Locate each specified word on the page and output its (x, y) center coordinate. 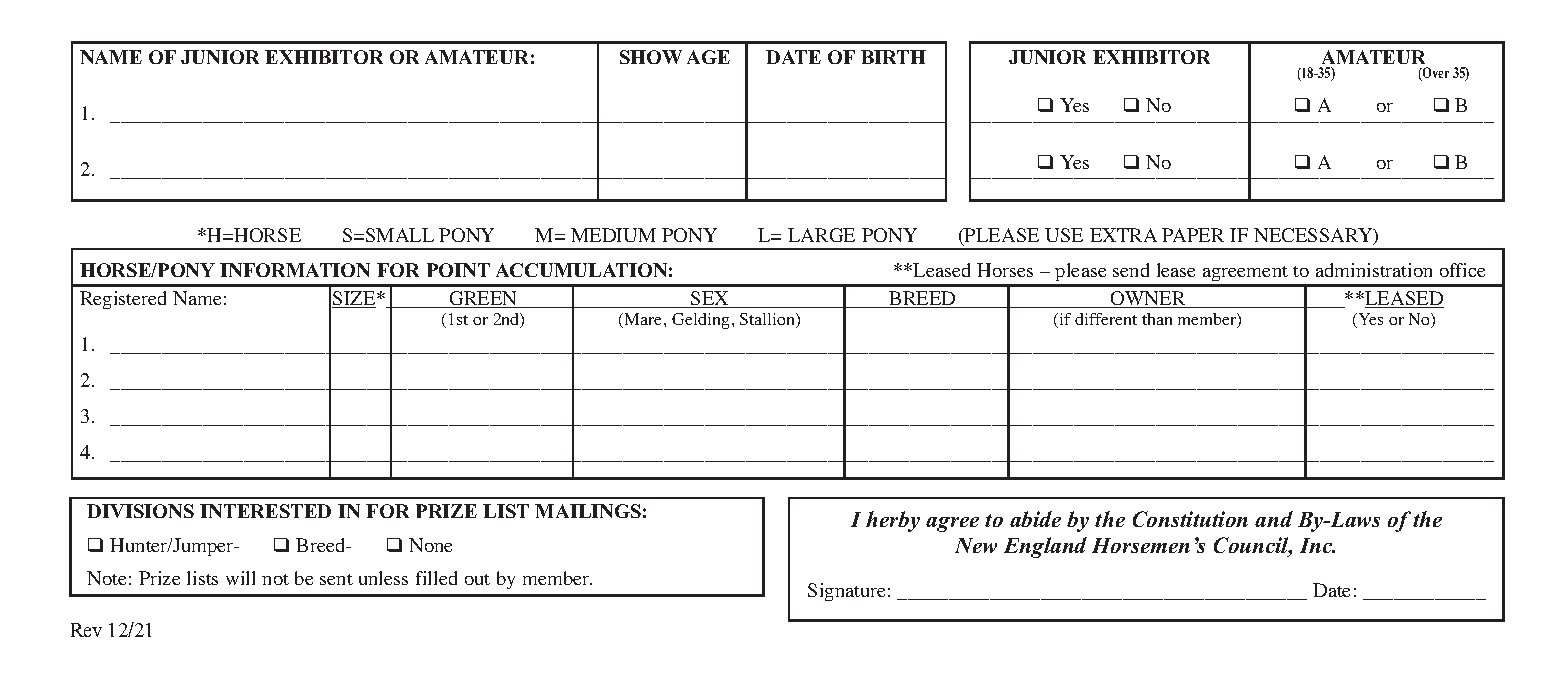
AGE (708, 57)
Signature (846, 592)
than (1157, 319)
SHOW (651, 57)
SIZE (355, 299)
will (240, 578)
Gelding (700, 321)
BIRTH (893, 57)
